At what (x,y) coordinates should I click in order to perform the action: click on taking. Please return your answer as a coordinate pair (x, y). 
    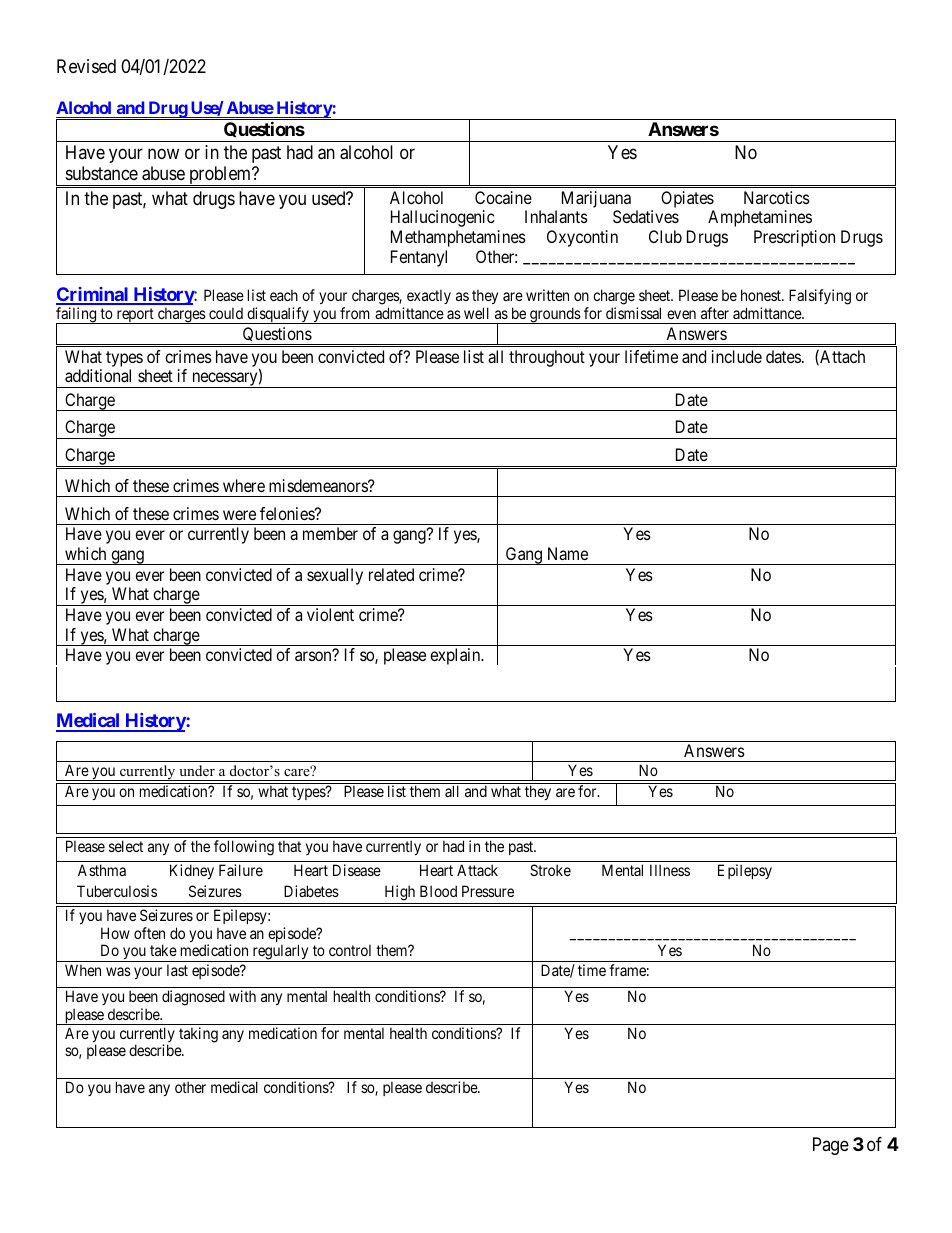
    Looking at the image, I should click on (198, 1035).
